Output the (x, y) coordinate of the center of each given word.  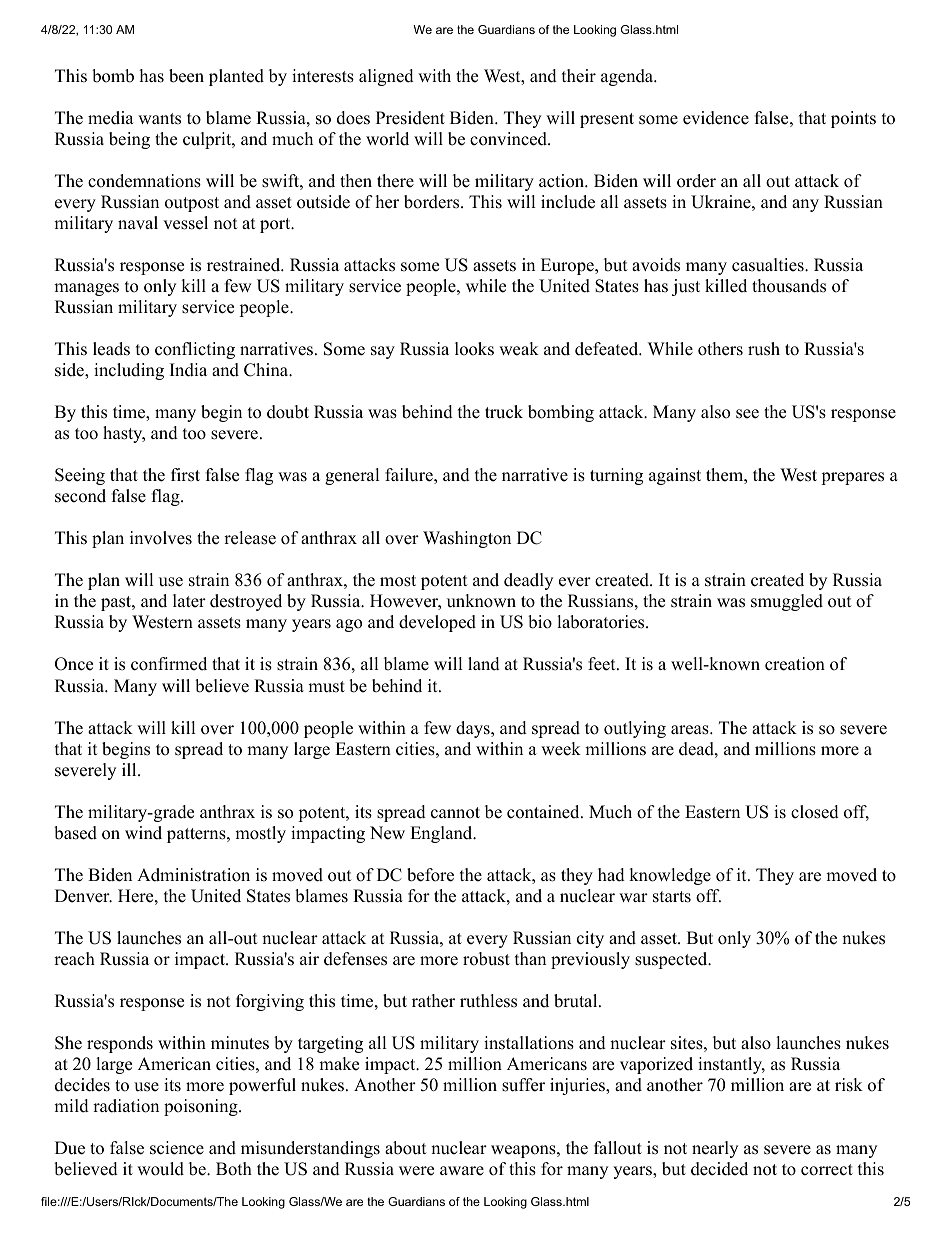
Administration (193, 875)
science (177, 1148)
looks (474, 349)
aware (462, 1171)
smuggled (787, 602)
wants (159, 119)
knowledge (670, 876)
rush (764, 349)
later (189, 601)
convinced (509, 139)
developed (437, 623)
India (188, 370)
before (430, 875)
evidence (716, 118)
